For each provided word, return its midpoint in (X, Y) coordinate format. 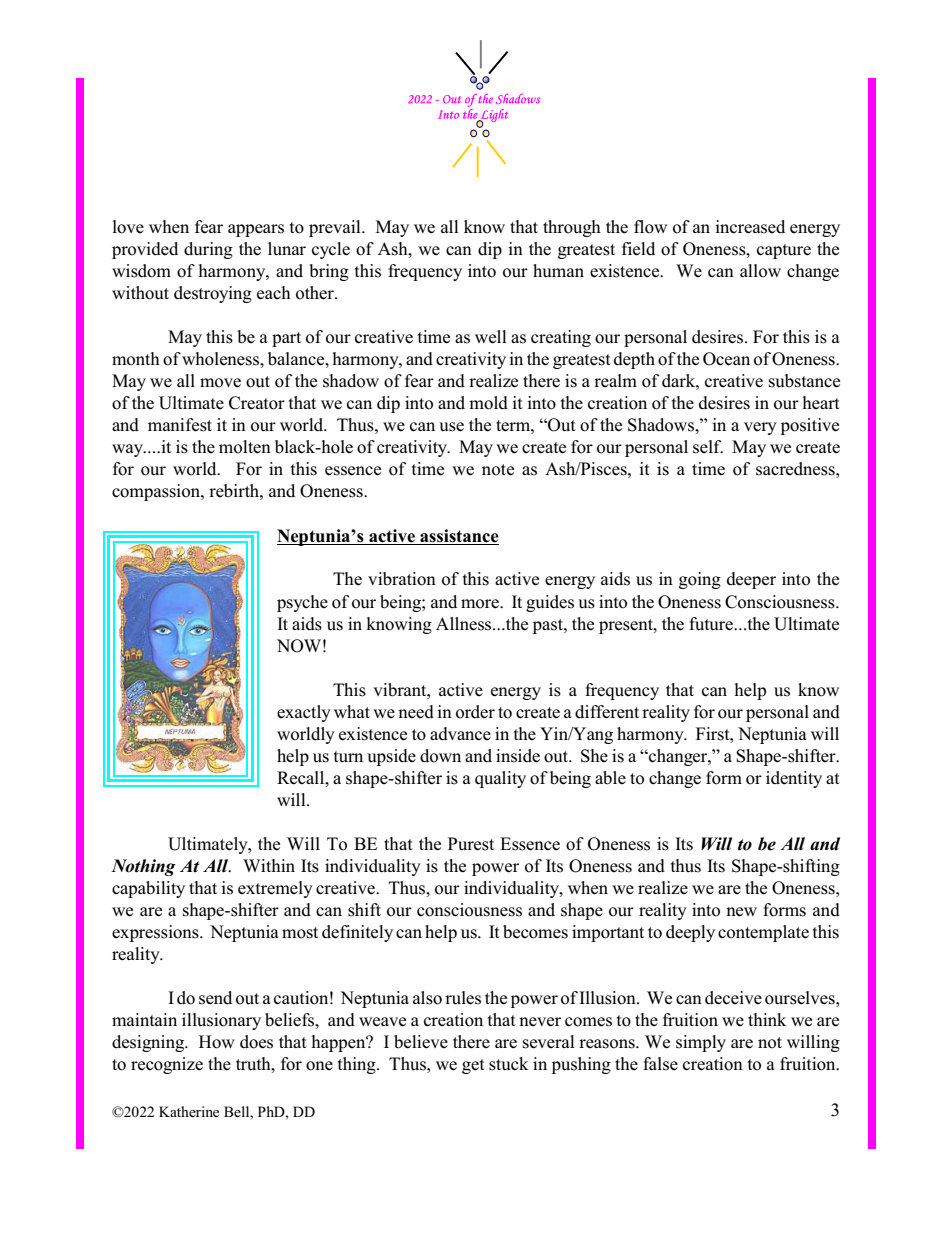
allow (760, 271)
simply (701, 1043)
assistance (459, 536)
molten (245, 447)
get (473, 1066)
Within (269, 865)
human (558, 271)
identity (794, 779)
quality (500, 779)
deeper (751, 580)
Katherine (189, 1111)
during (208, 250)
